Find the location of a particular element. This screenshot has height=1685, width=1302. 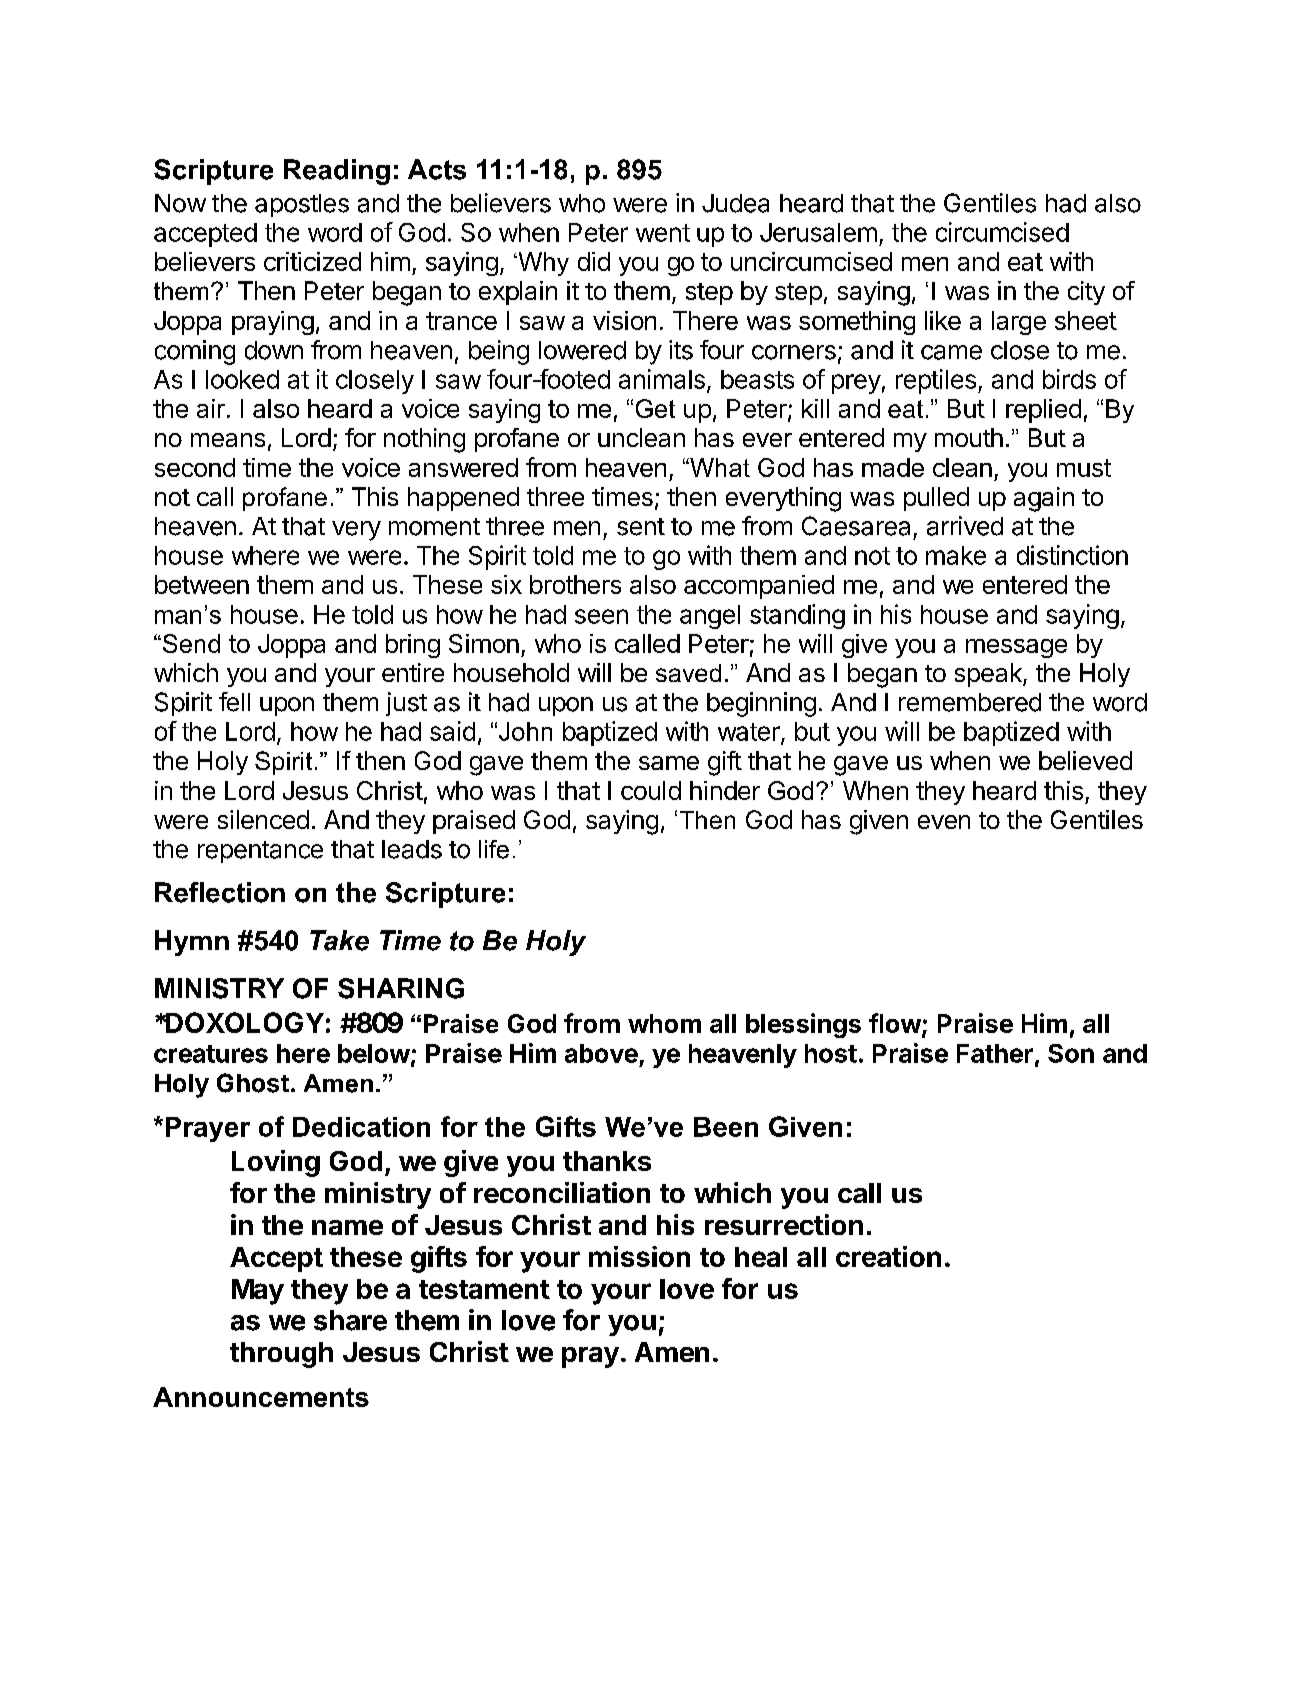

Jerusalem is located at coordinates (818, 232).
